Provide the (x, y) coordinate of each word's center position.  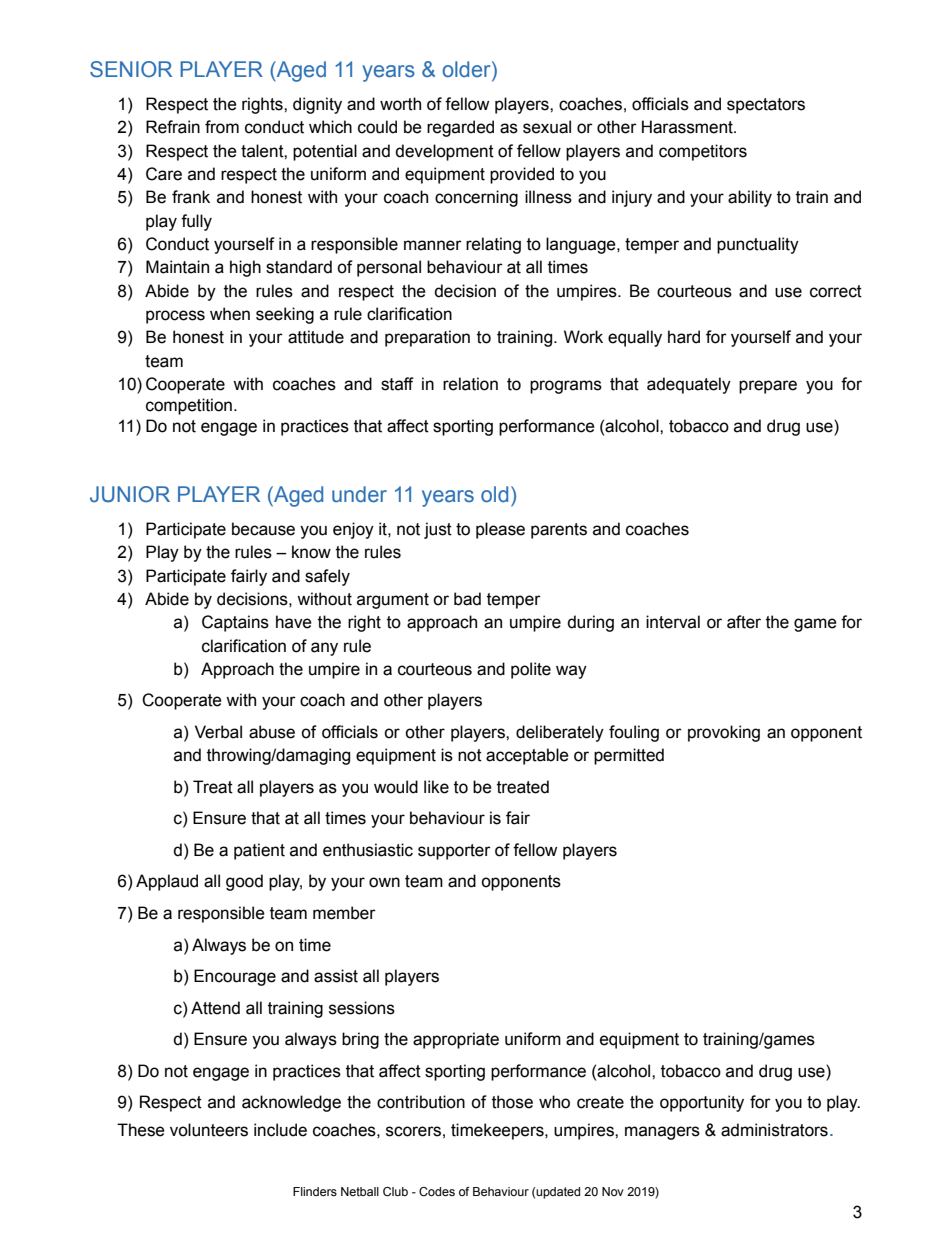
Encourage (235, 977)
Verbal (218, 732)
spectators (766, 106)
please (500, 530)
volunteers (209, 1130)
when (230, 314)
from (222, 127)
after (744, 622)
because (263, 529)
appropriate (456, 1040)
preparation (427, 338)
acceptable (527, 756)
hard (684, 337)
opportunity (702, 1103)
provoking (724, 733)
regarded (460, 128)
